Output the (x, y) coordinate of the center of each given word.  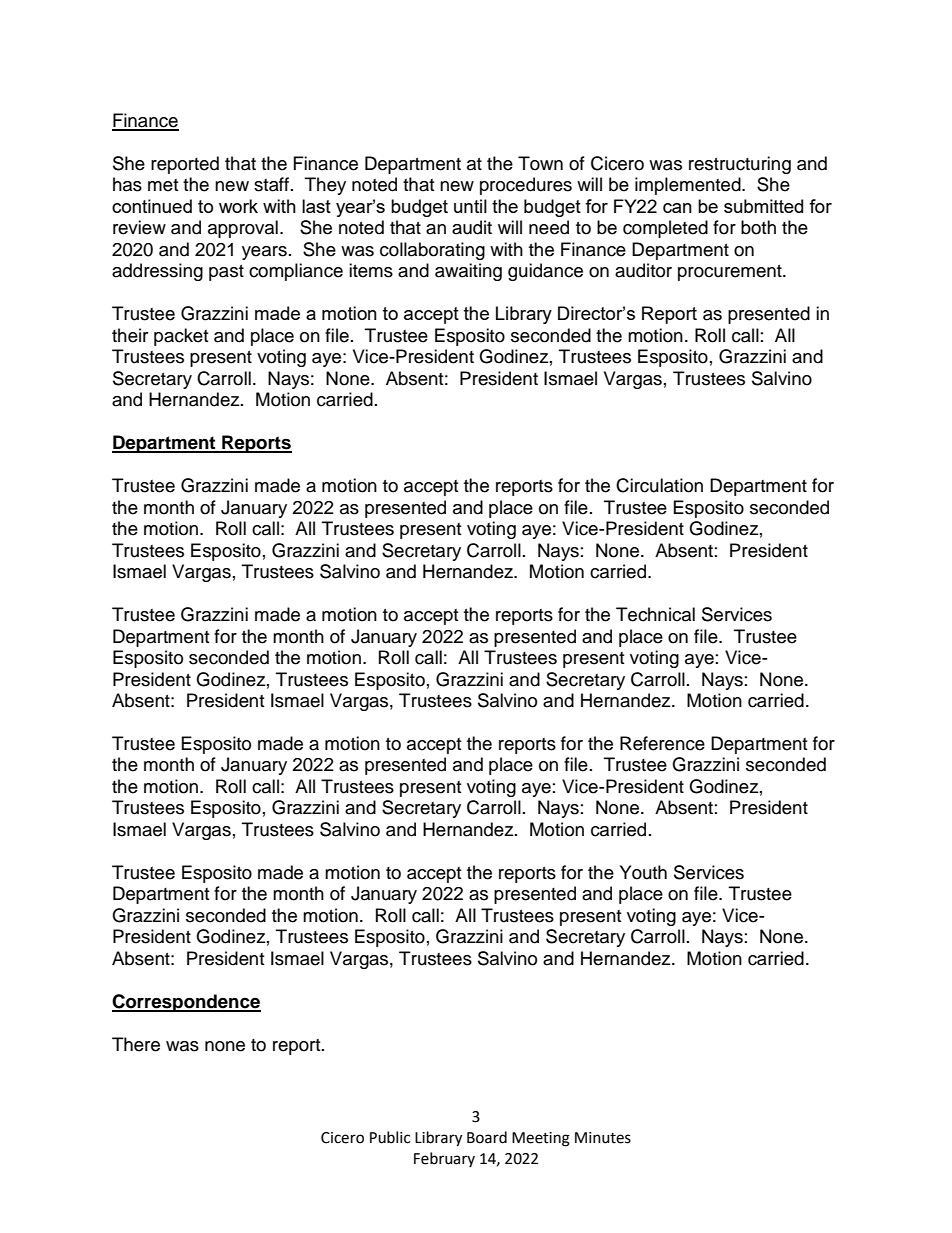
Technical (655, 614)
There (136, 1044)
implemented (689, 186)
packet (181, 337)
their (130, 335)
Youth (643, 872)
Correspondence (186, 1003)
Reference (662, 743)
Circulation (659, 485)
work (238, 206)
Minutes (603, 1138)
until (470, 206)
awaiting (468, 272)
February (444, 1159)
